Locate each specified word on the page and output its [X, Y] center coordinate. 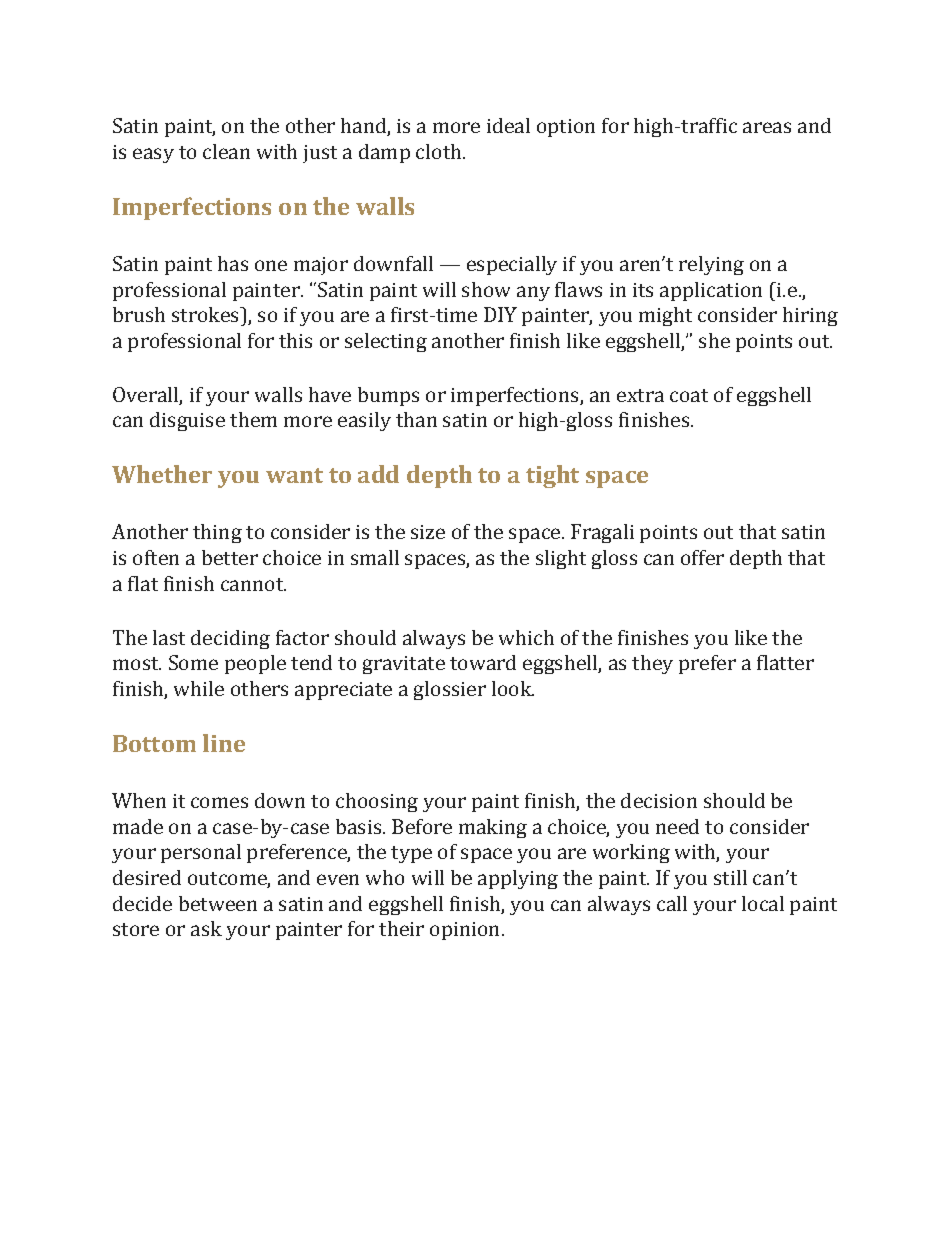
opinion [464, 931]
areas [767, 127]
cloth [440, 151]
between [218, 903]
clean [226, 151]
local [763, 903]
